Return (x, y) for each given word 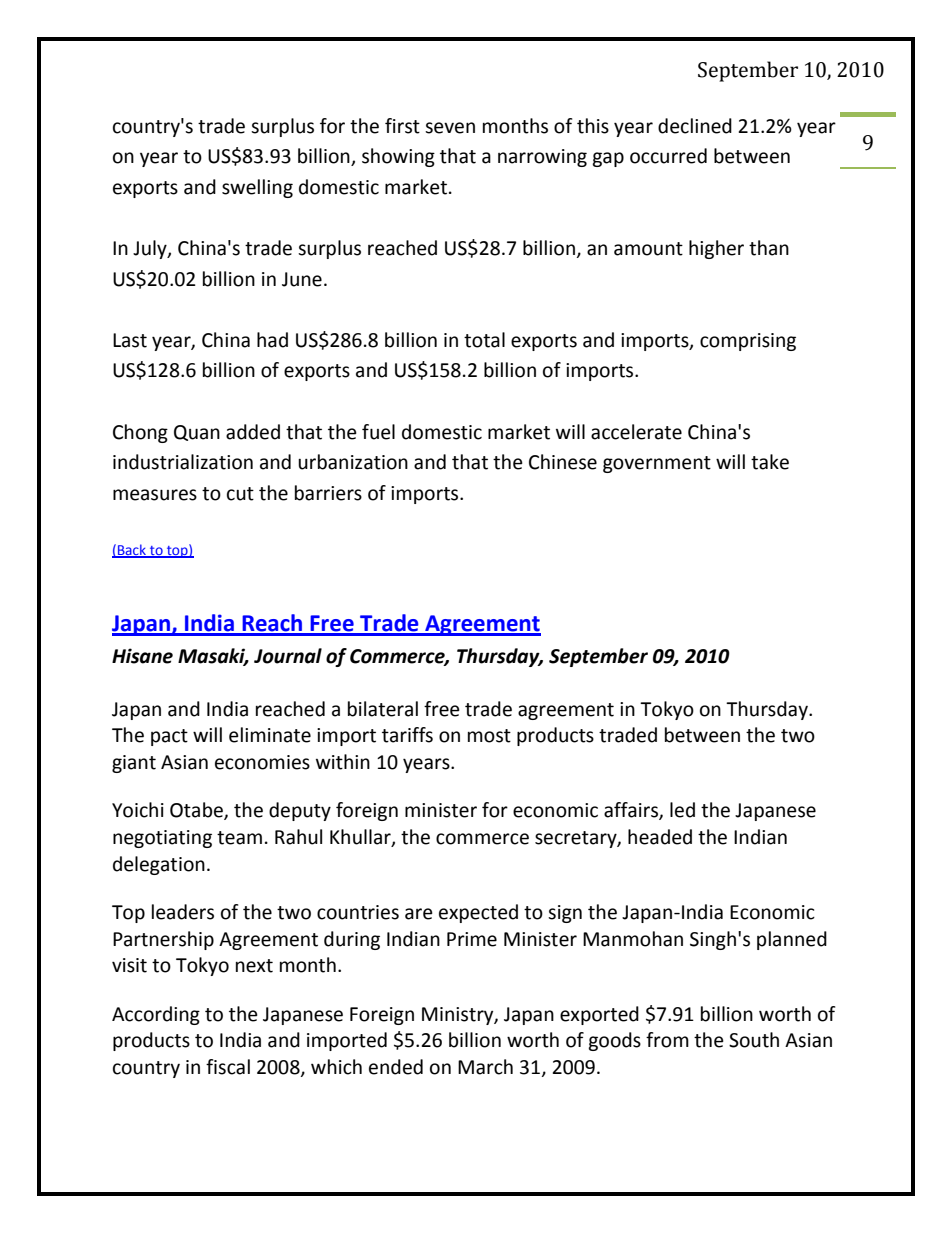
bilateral (383, 709)
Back (132, 551)
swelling (257, 188)
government (657, 464)
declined (695, 126)
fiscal (228, 1067)
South (754, 1040)
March (485, 1067)
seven (450, 128)
